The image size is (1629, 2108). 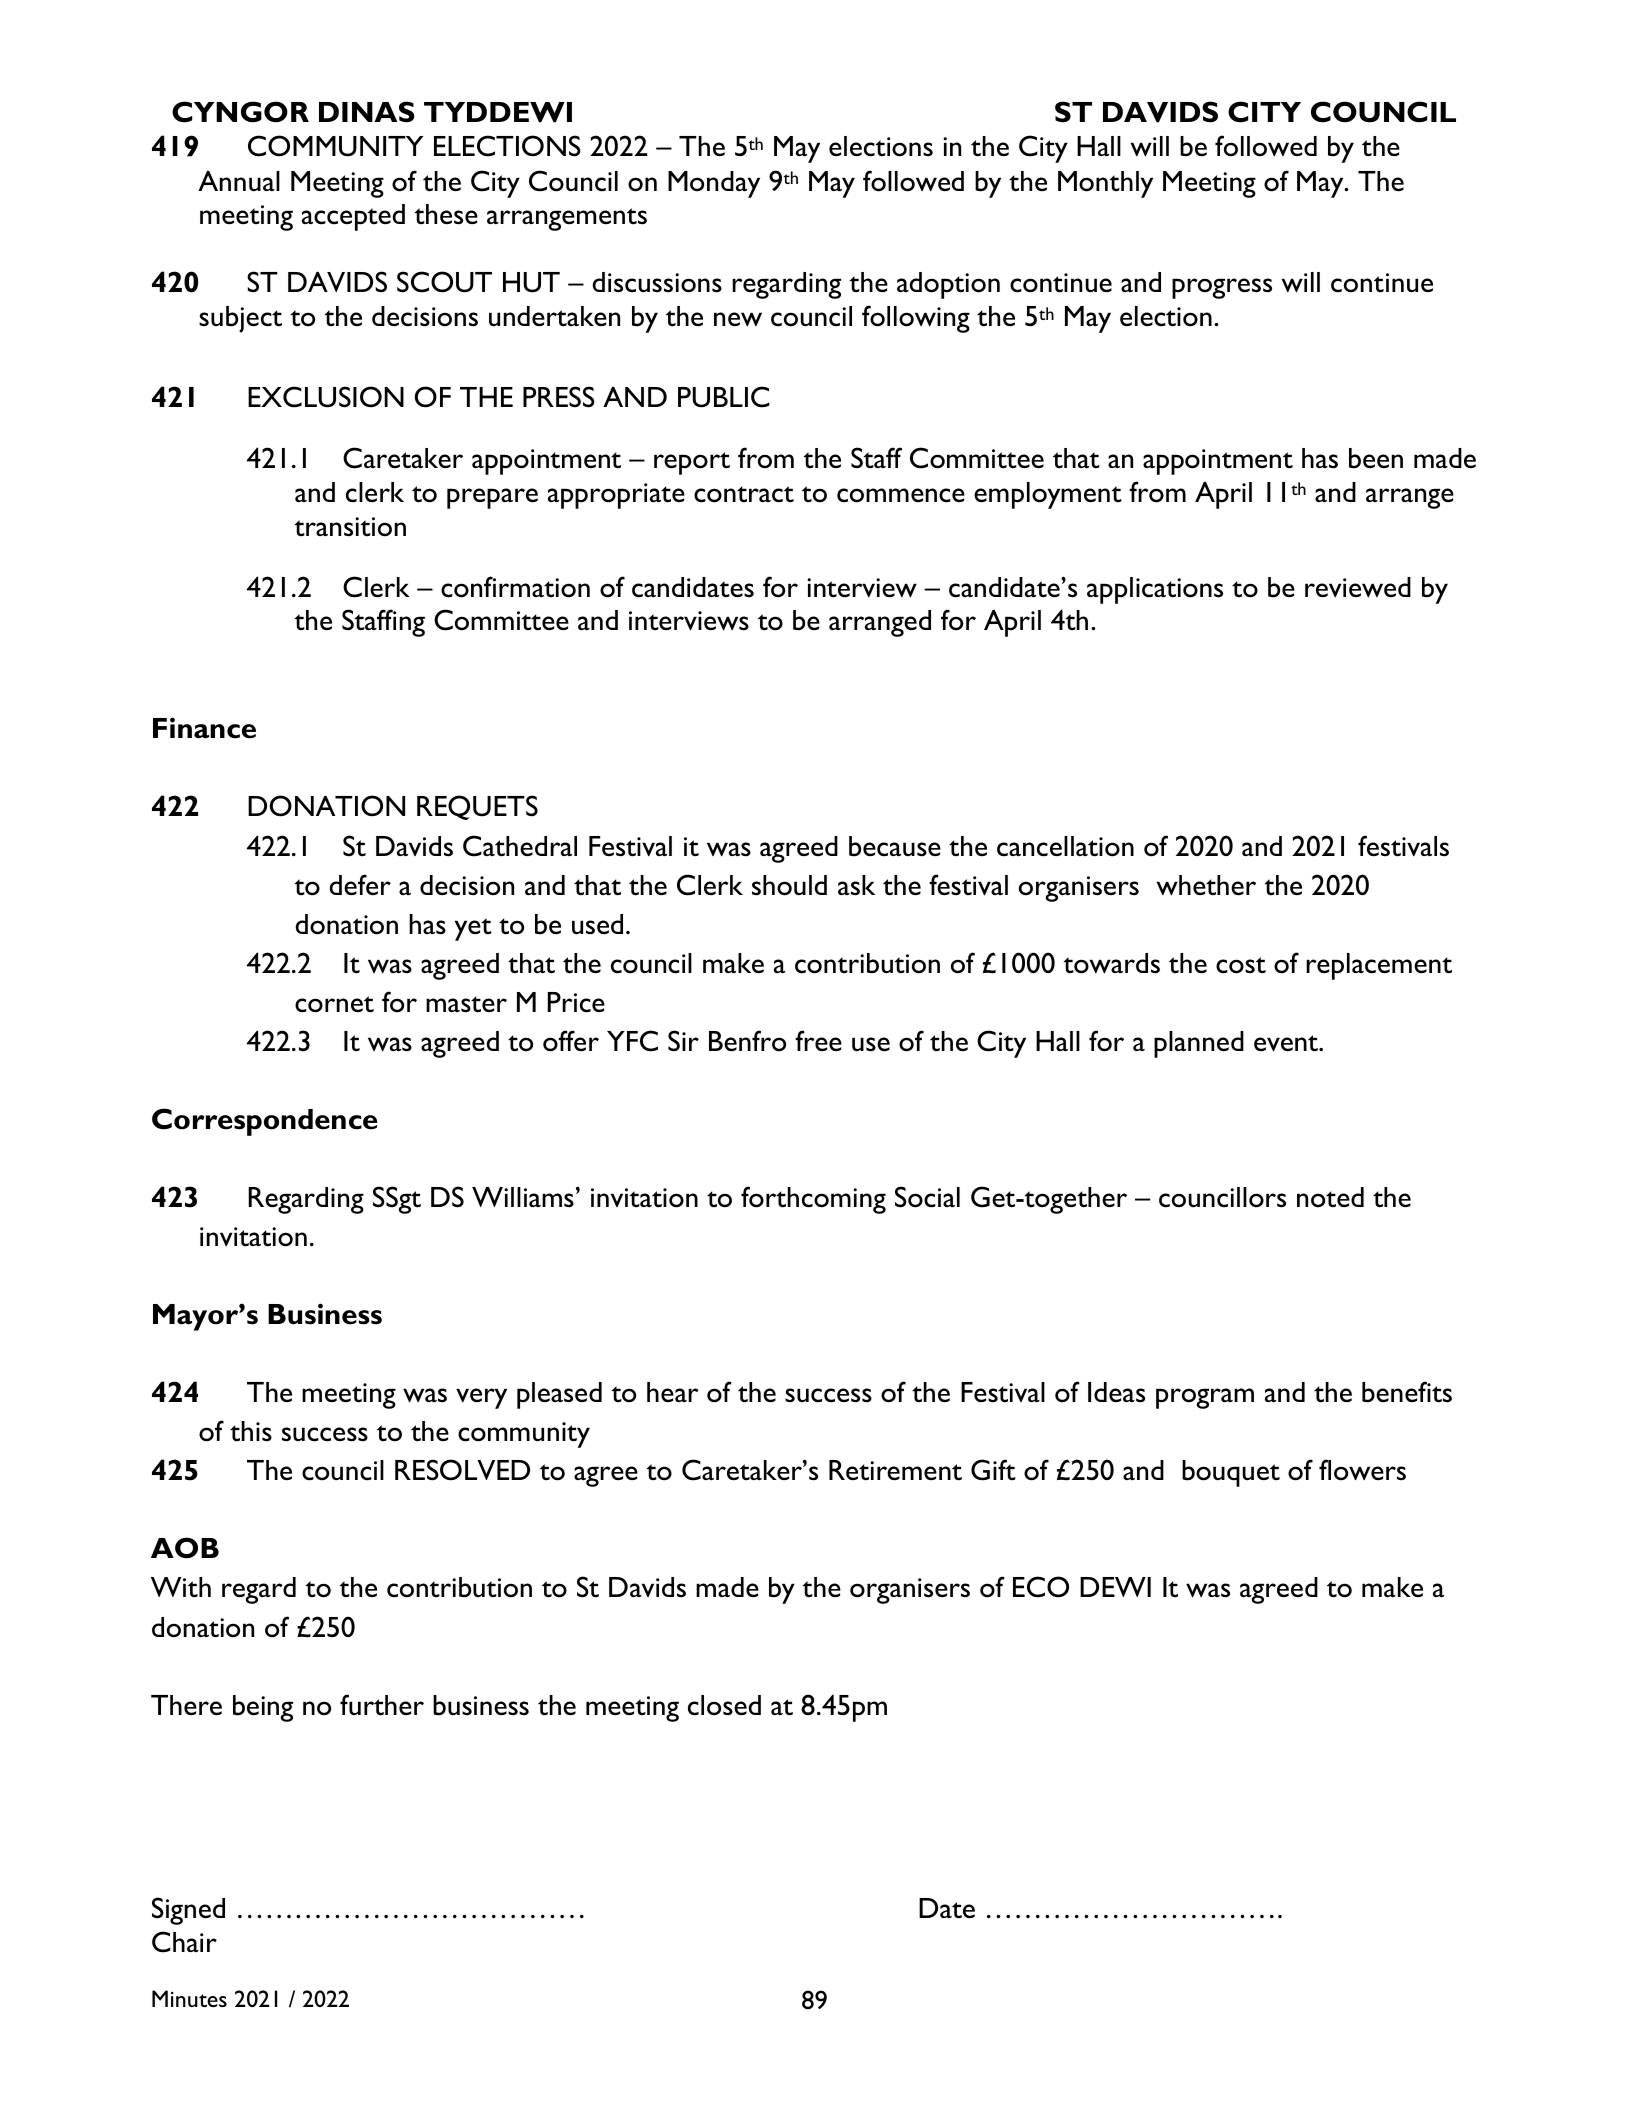 What do you see at coordinates (1222, 288) in the page?
I see `progress` at bounding box center [1222, 288].
